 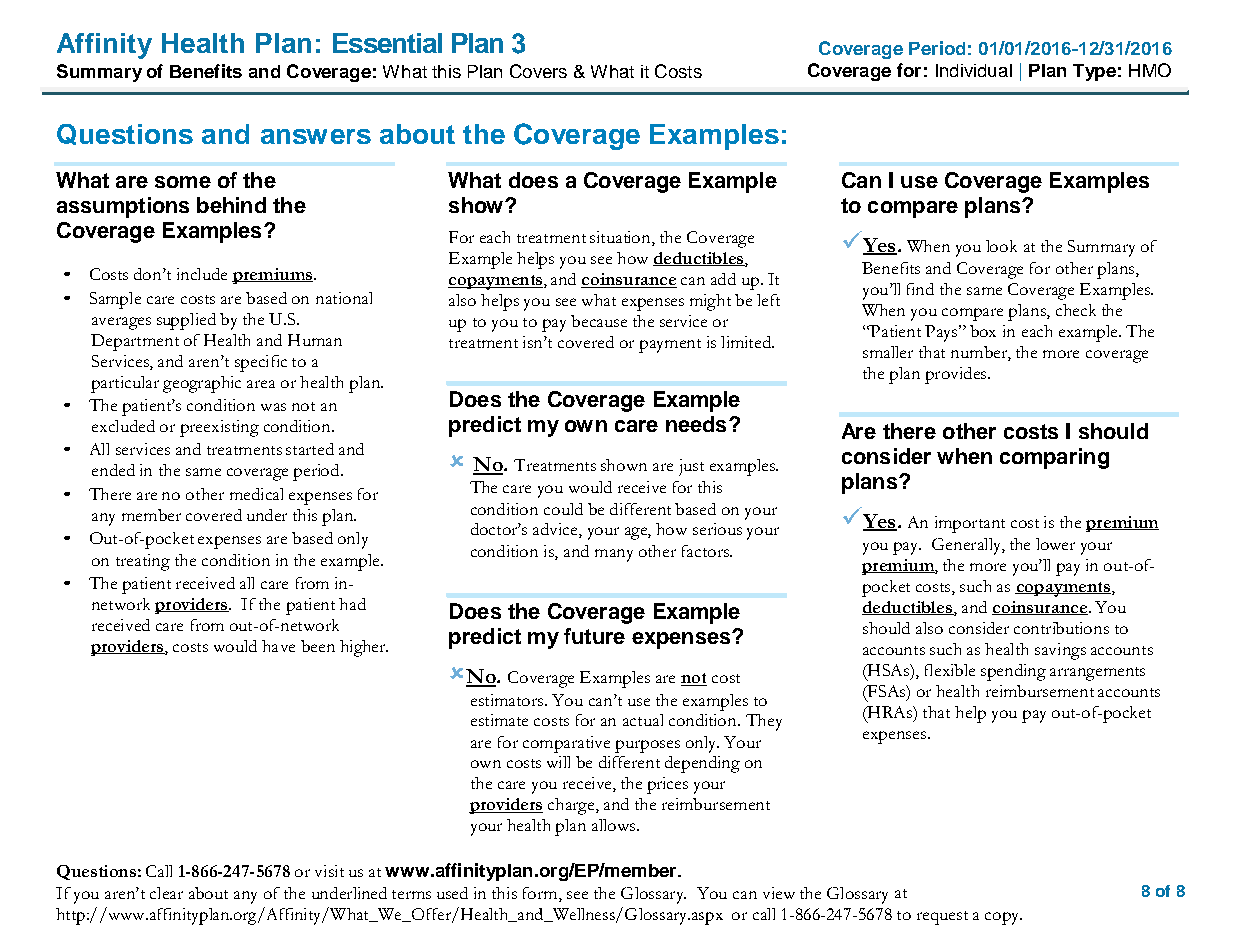 I want to click on clear, so click(x=166, y=893).
